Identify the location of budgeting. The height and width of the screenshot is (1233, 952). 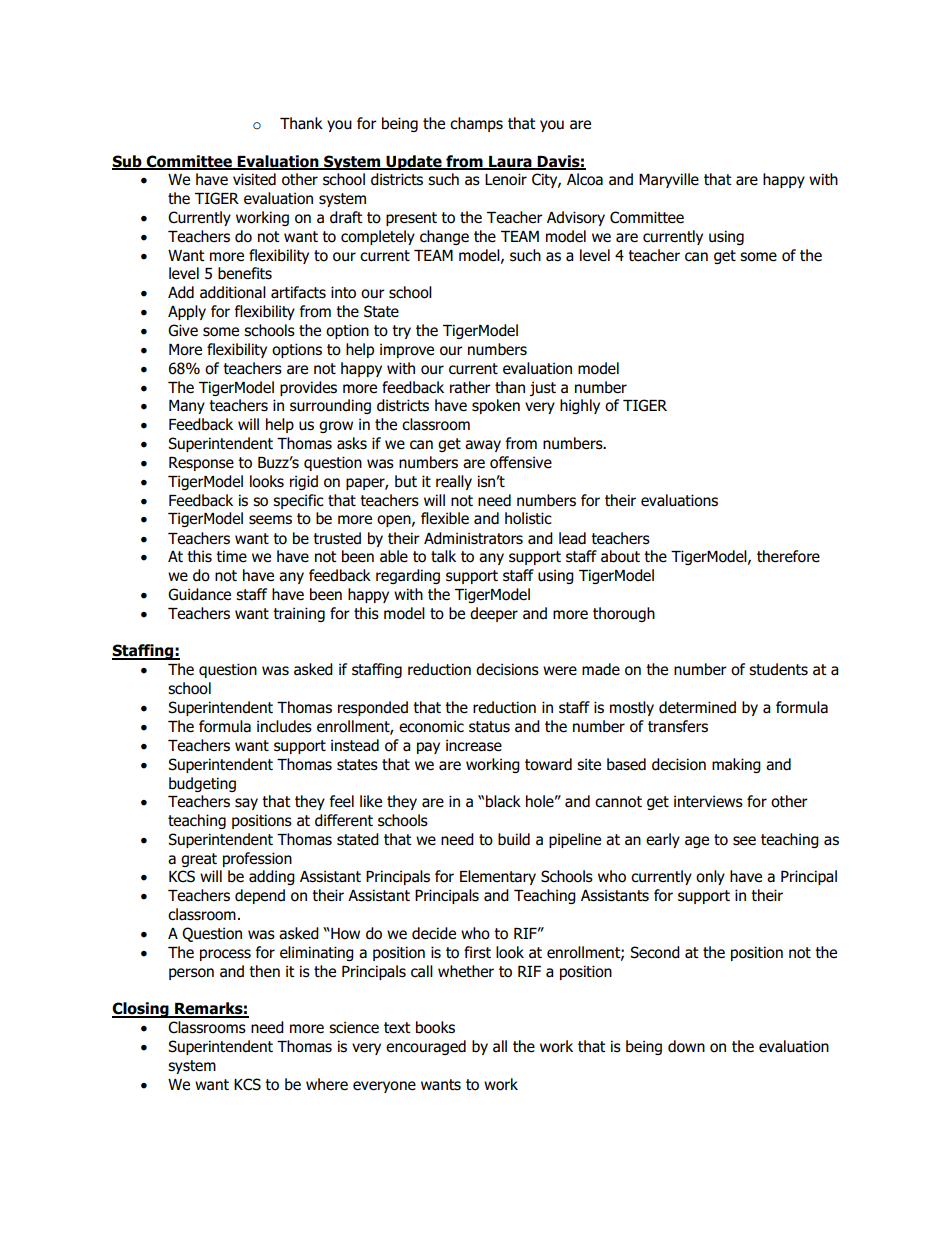
(202, 784).
